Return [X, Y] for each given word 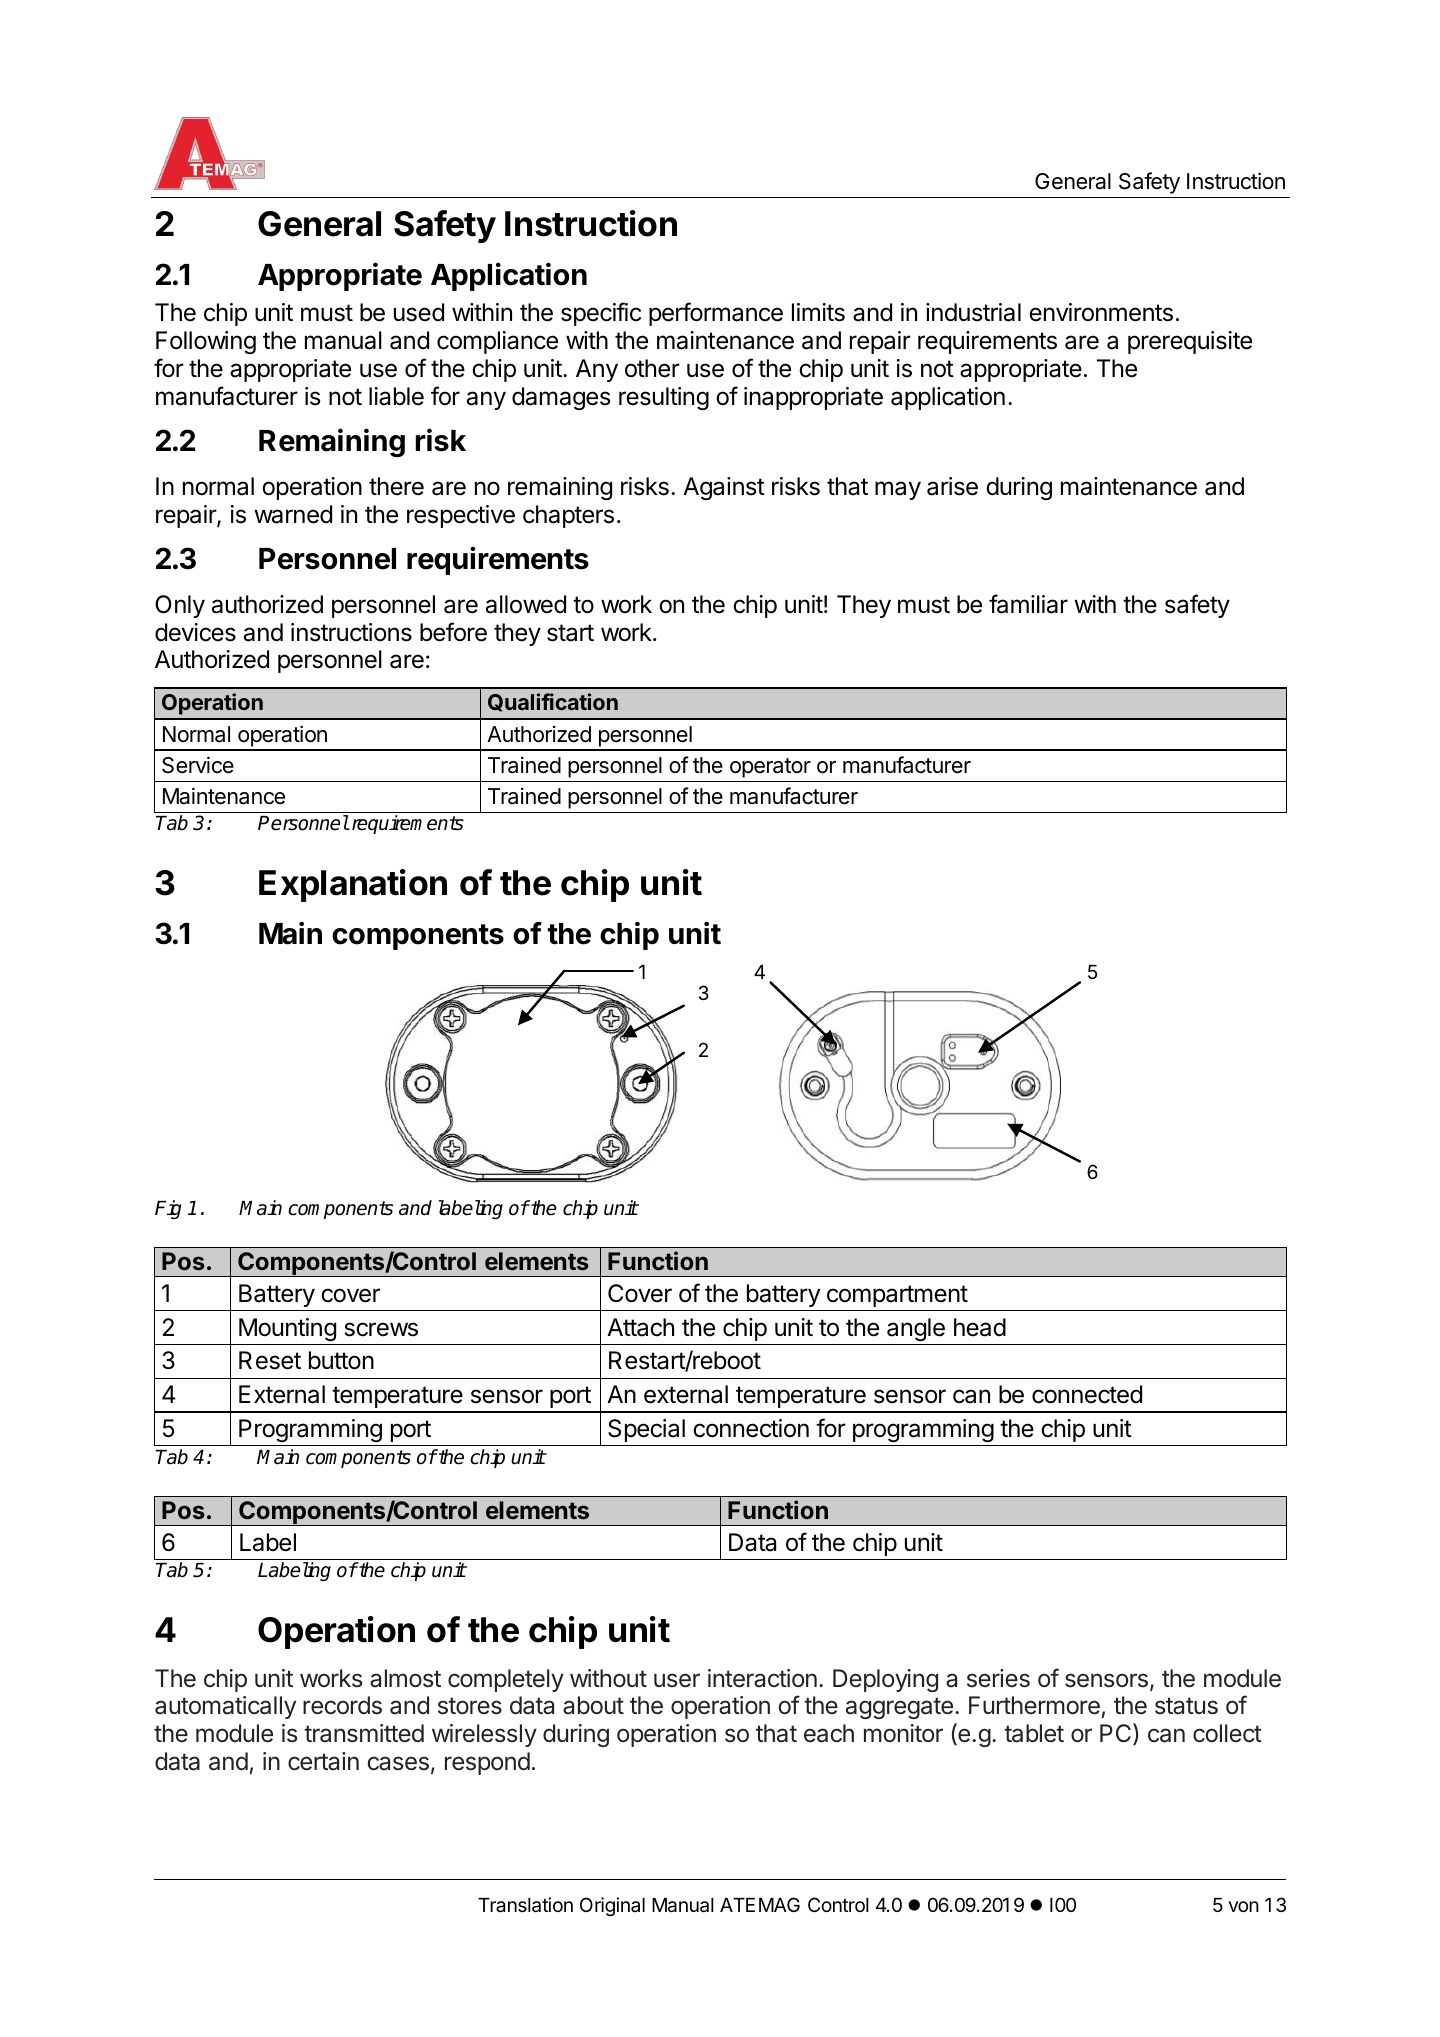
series [998, 1678]
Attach [640, 1327]
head [980, 1327]
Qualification [553, 702]
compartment [897, 1296]
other [652, 368]
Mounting [287, 1329]
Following [206, 342]
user [677, 1680]
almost [405, 1678]
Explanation [353, 885]
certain [323, 1761]
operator [770, 768]
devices [195, 632]
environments [1101, 312]
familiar [1028, 604]
